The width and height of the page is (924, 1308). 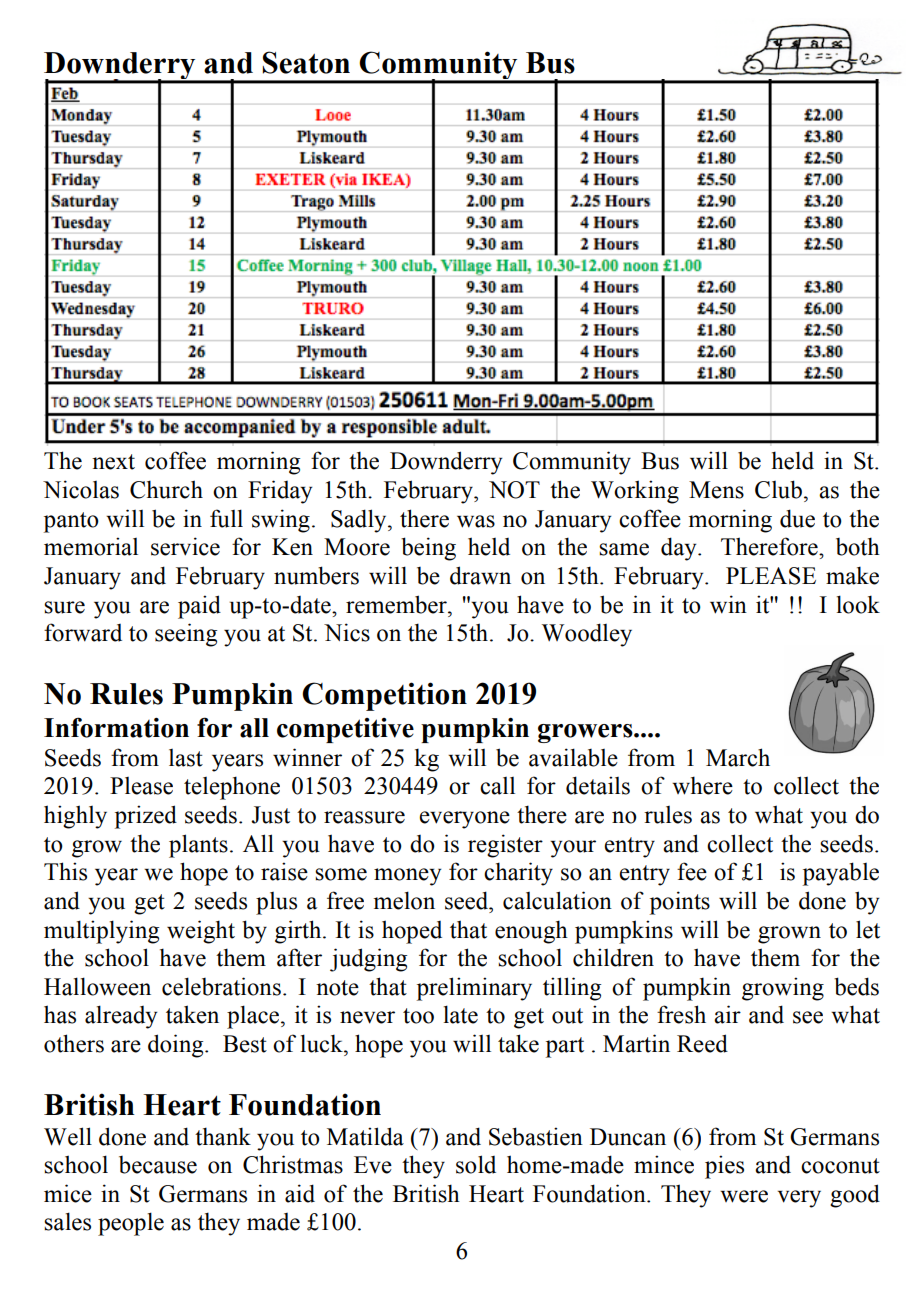 What do you see at coordinates (531, 932) in the page?
I see `enough` at bounding box center [531, 932].
